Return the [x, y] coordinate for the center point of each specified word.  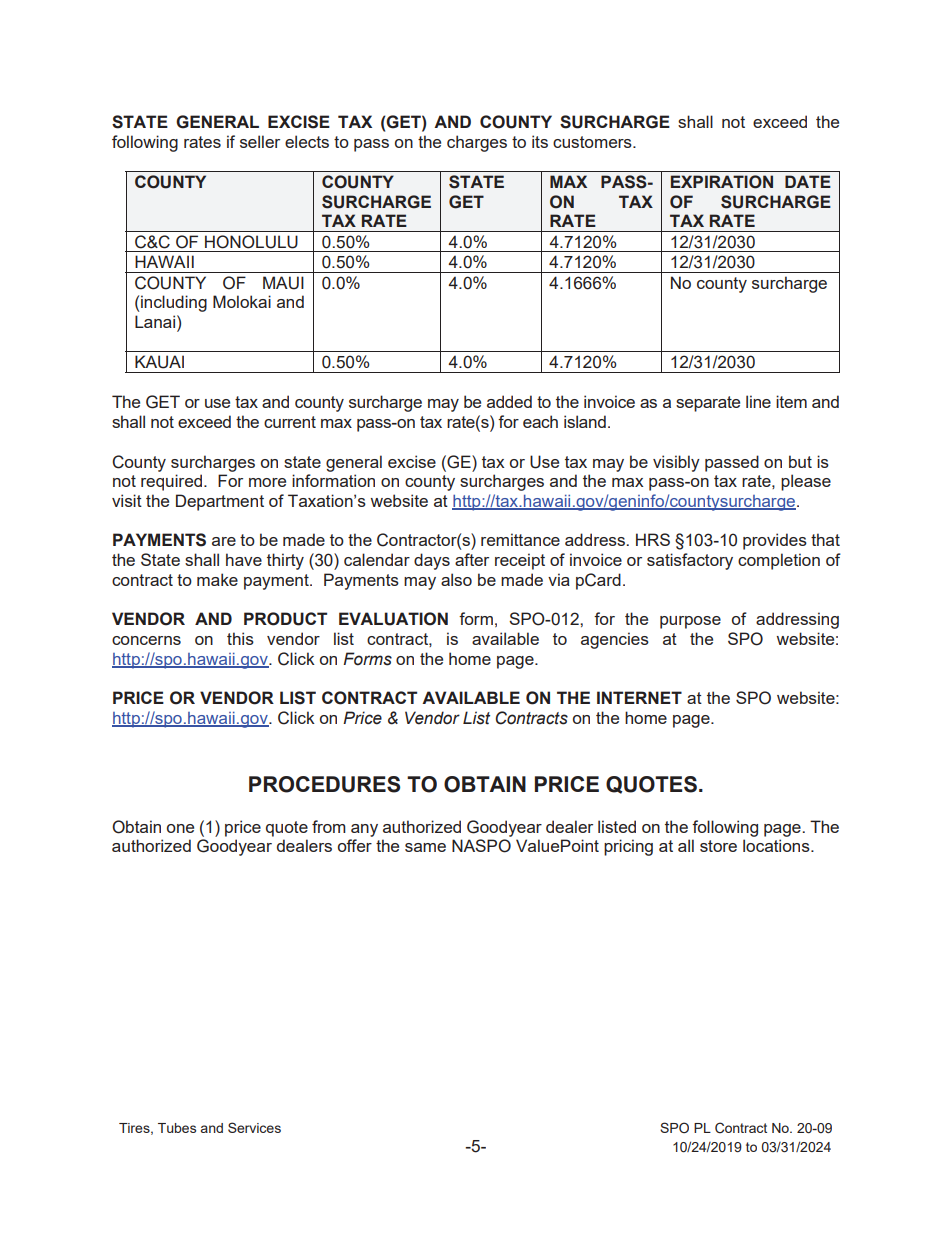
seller [260, 141]
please [806, 482]
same [425, 847]
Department [220, 502]
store [718, 846]
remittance [520, 539]
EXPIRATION [722, 182]
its [540, 141]
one [180, 828]
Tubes [177, 1128]
